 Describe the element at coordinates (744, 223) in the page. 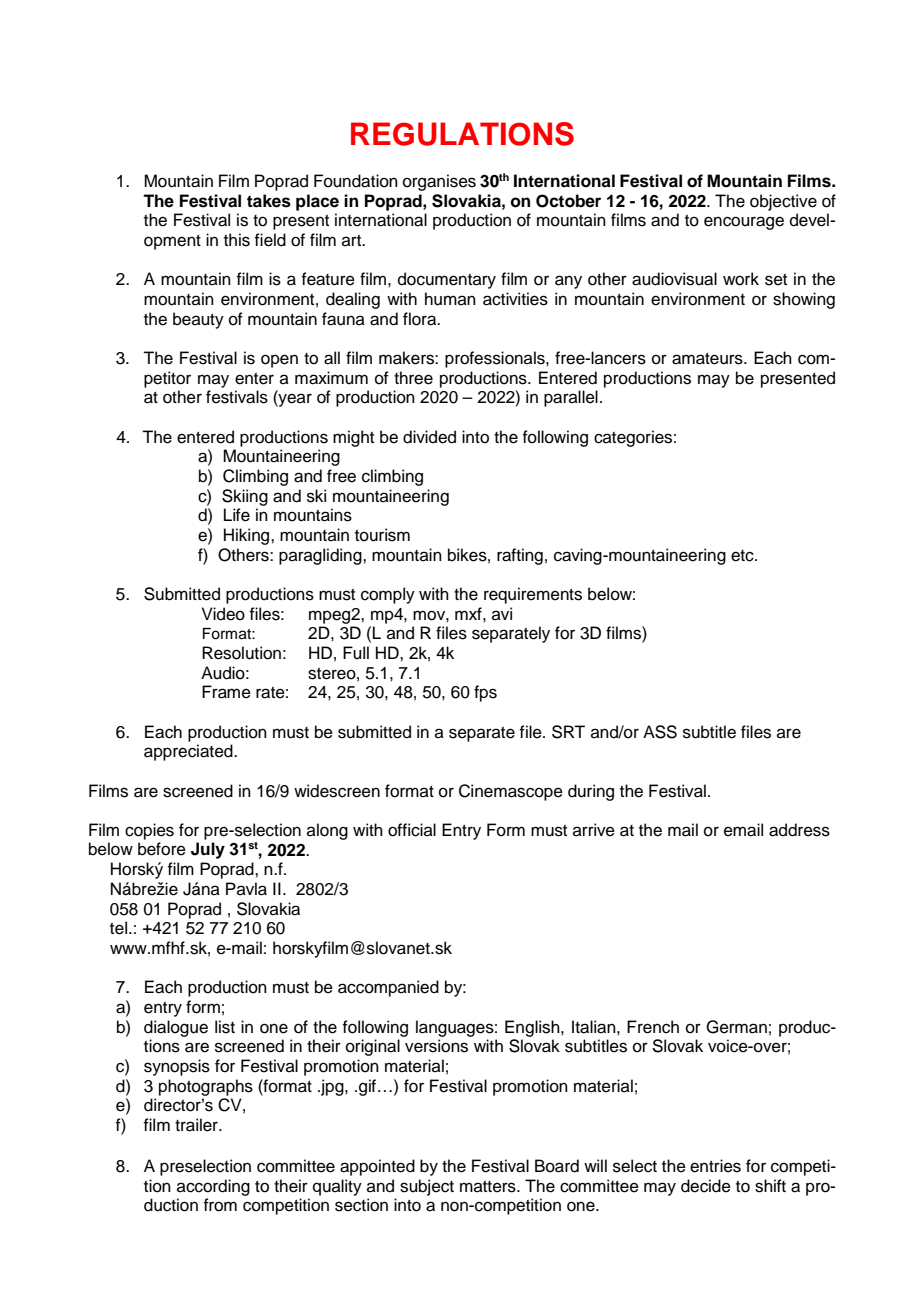

I see `encourage` at that location.
